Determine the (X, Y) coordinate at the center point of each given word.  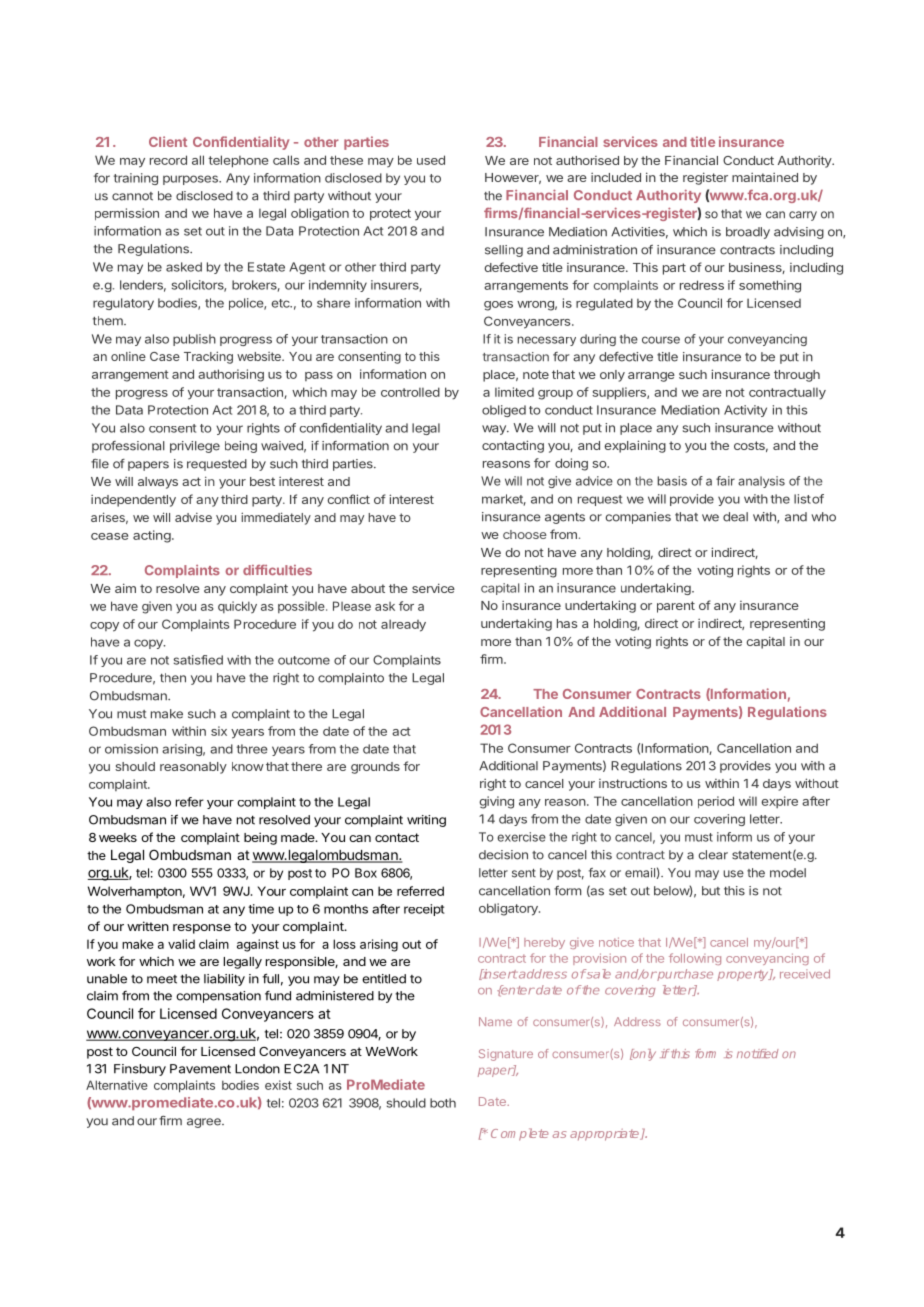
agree (205, 1123)
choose (525, 534)
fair (725, 481)
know (248, 766)
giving (496, 802)
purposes (191, 180)
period (716, 802)
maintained (765, 177)
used (431, 160)
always (158, 483)
